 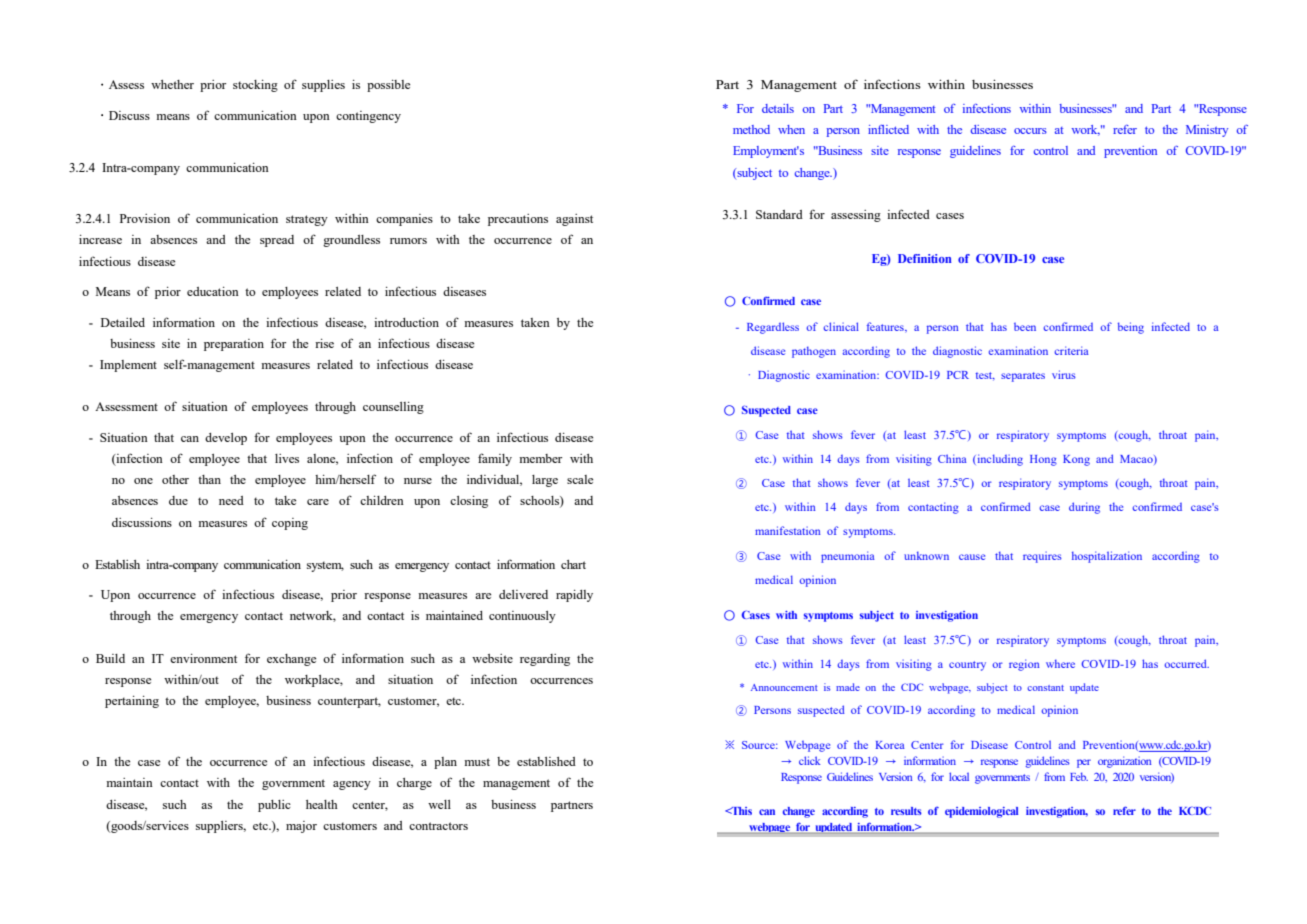 What do you see at coordinates (255, 86) in the screenshot?
I see `stocking` at bounding box center [255, 86].
